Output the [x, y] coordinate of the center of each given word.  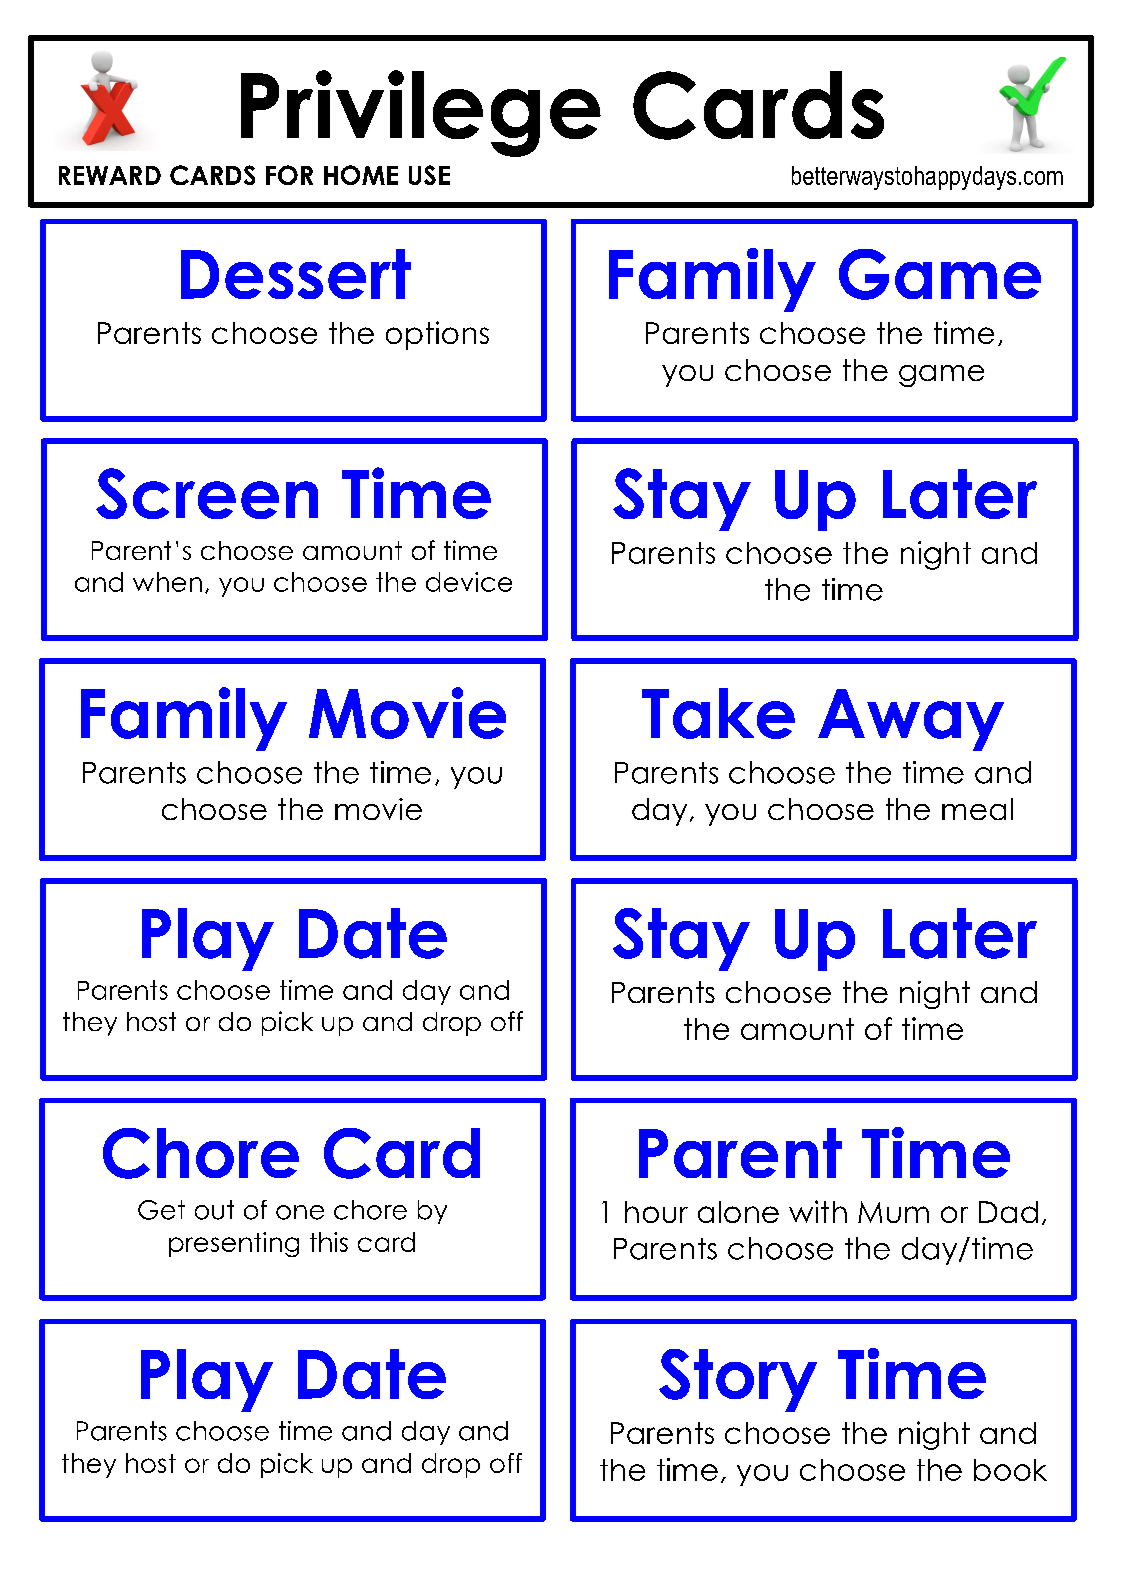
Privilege [421, 113]
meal [977, 809]
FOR [289, 175]
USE [429, 175]
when [167, 582]
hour [656, 1212]
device [469, 582]
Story [738, 1380]
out [214, 1210]
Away [911, 720]
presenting [234, 1244]
